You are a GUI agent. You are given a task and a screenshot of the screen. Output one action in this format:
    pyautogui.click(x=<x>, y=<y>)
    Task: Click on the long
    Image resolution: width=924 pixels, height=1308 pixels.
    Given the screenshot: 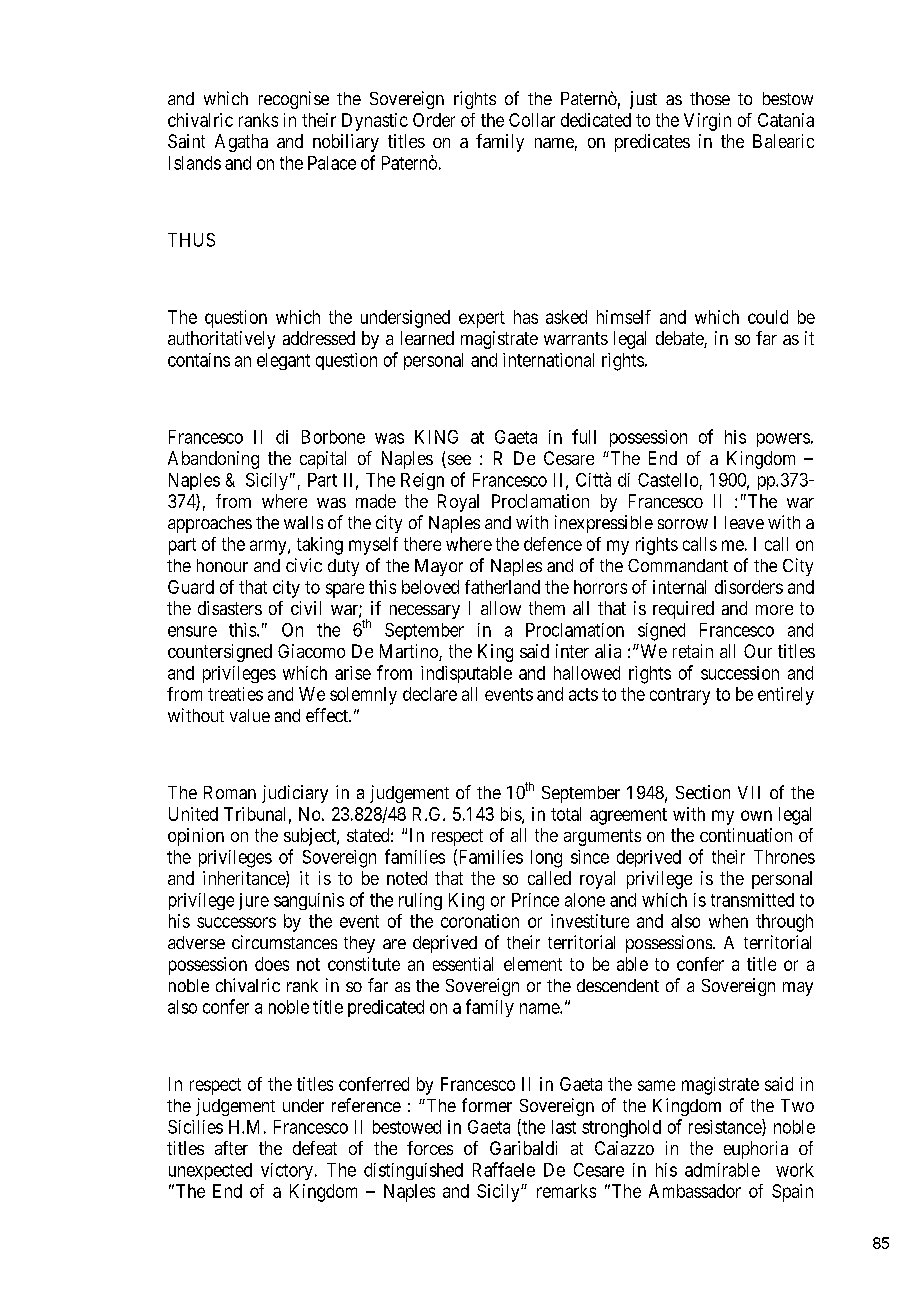 What is the action you would take?
    pyautogui.click(x=546, y=859)
